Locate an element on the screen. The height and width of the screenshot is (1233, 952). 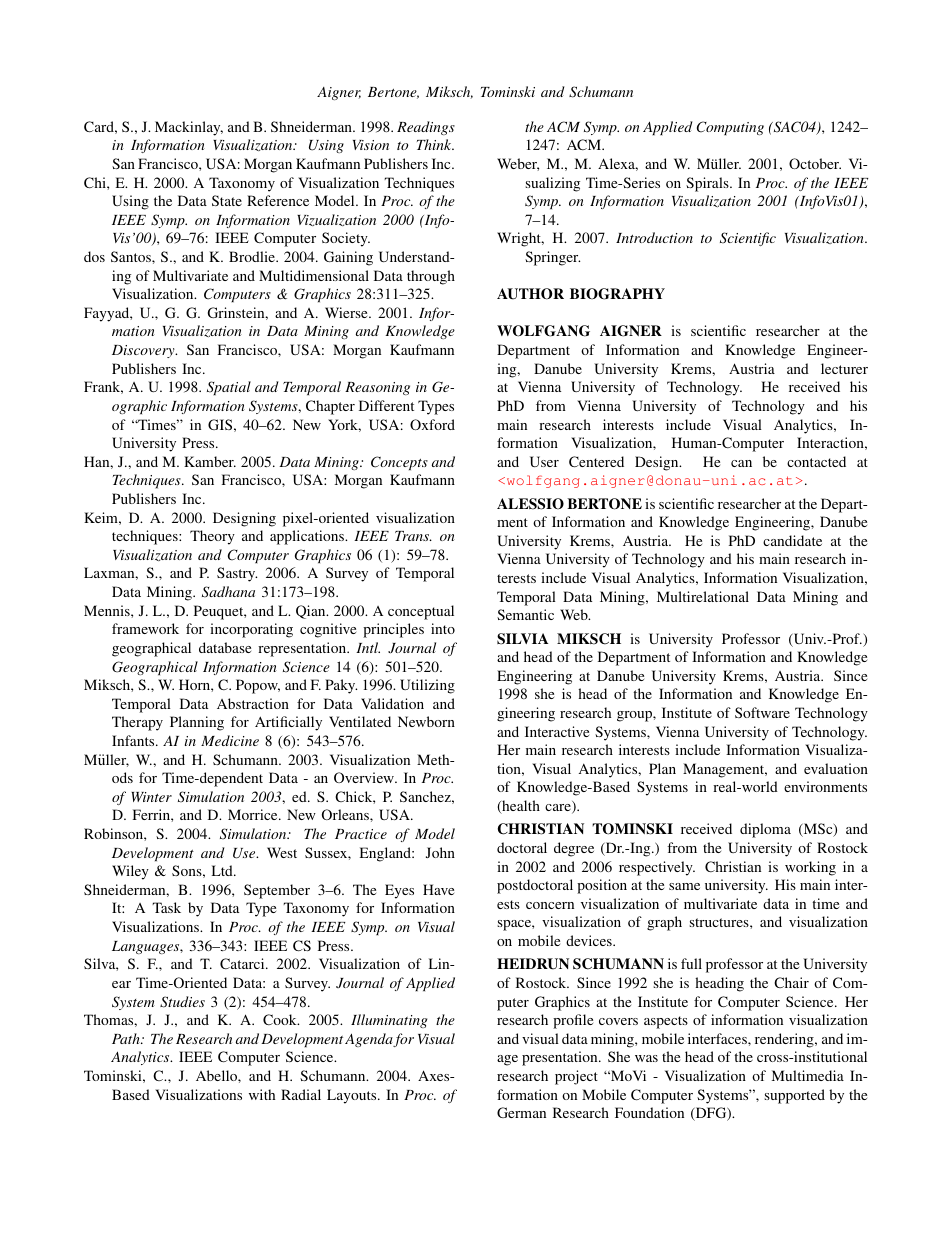
candidate is located at coordinates (792, 540).
